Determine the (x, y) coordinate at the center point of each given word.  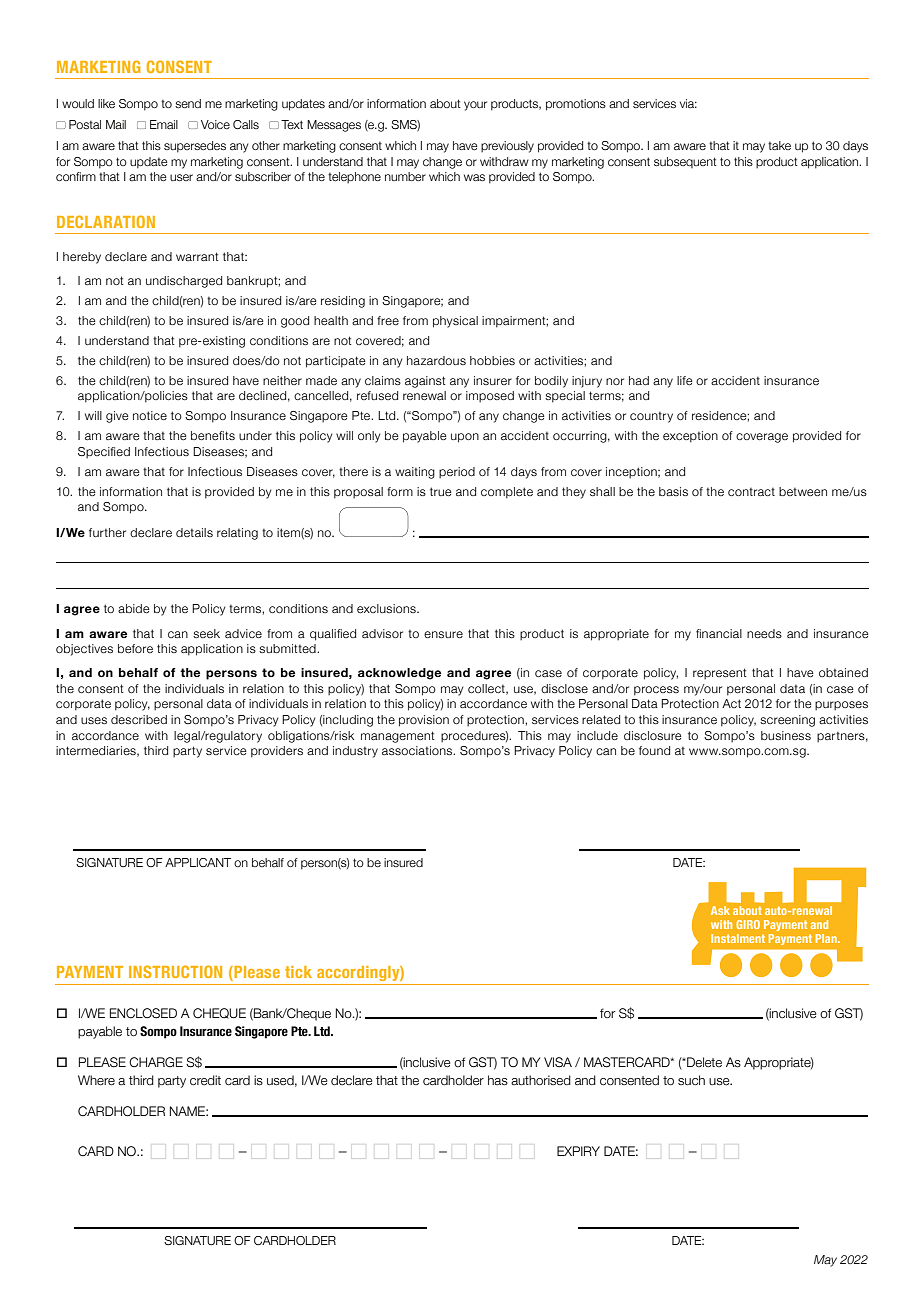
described (139, 719)
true (441, 491)
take (779, 145)
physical (455, 322)
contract (751, 492)
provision (424, 721)
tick (298, 972)
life (685, 380)
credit (205, 1080)
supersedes (195, 147)
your (475, 106)
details (194, 532)
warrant (197, 256)
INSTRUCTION (175, 971)
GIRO (748, 924)
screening (787, 721)
